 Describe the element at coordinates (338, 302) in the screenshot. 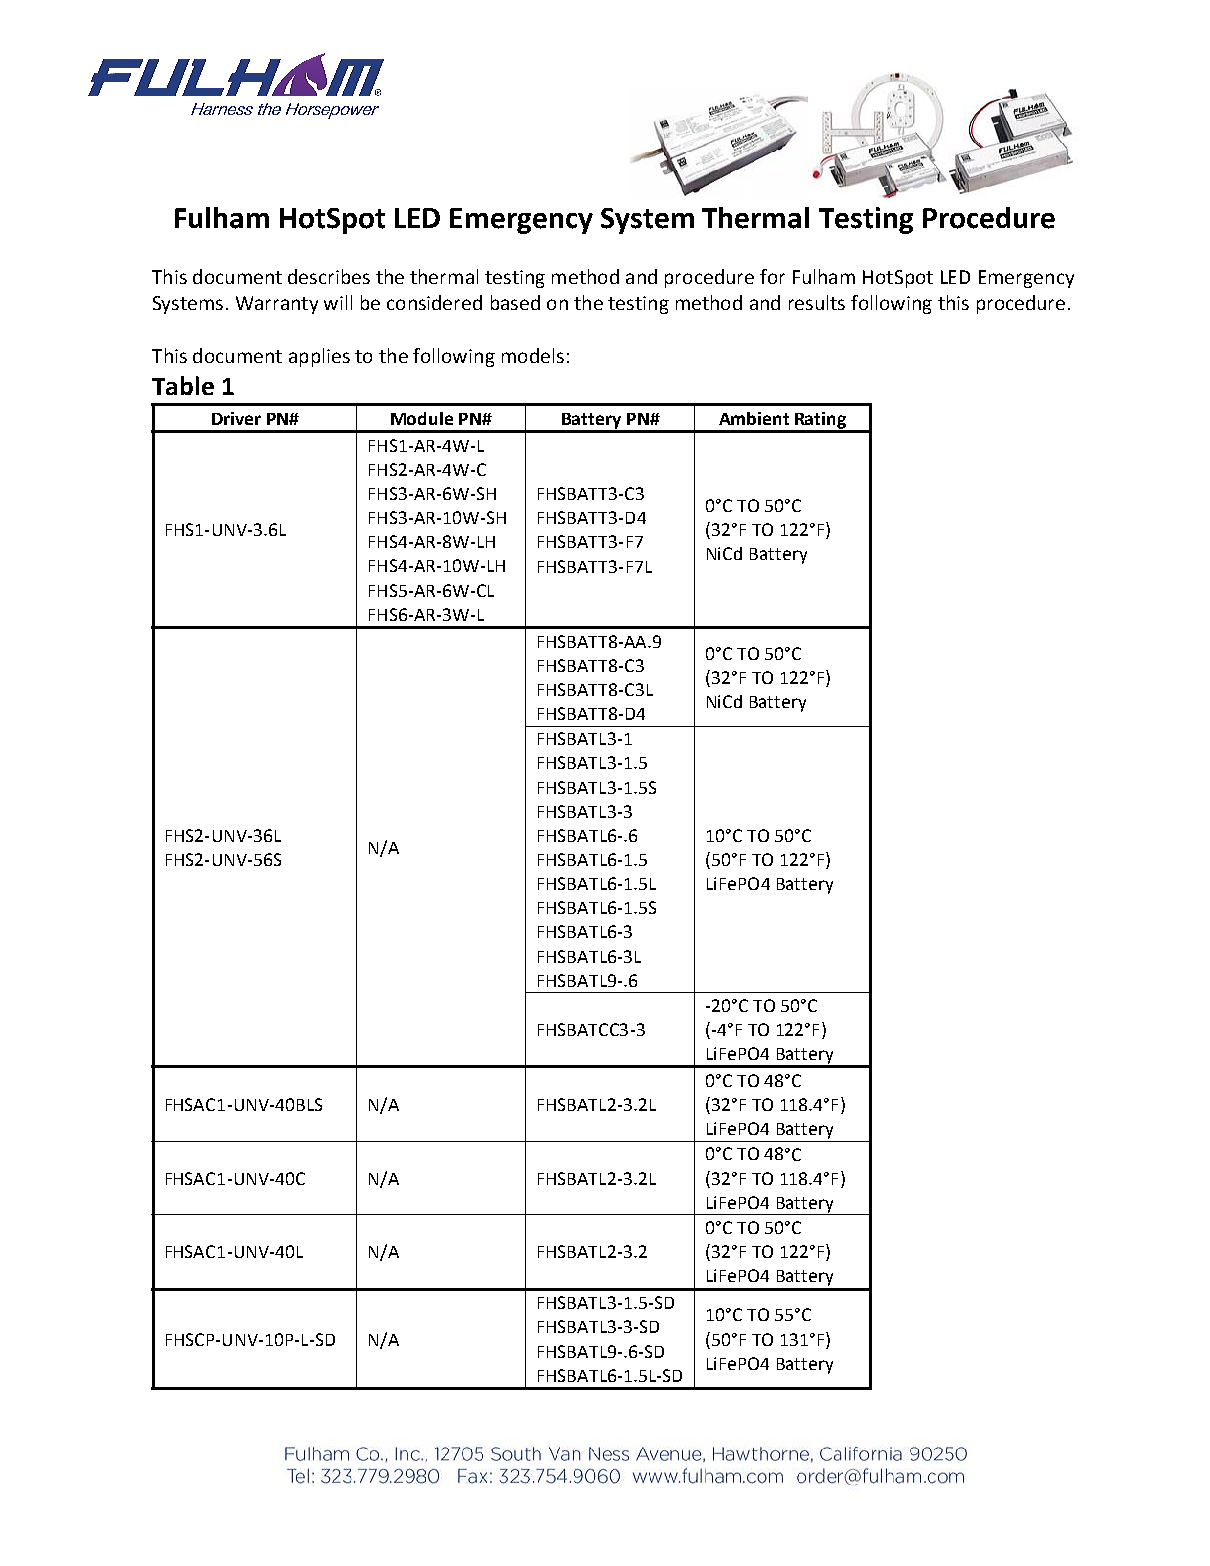

I see `will` at that location.
